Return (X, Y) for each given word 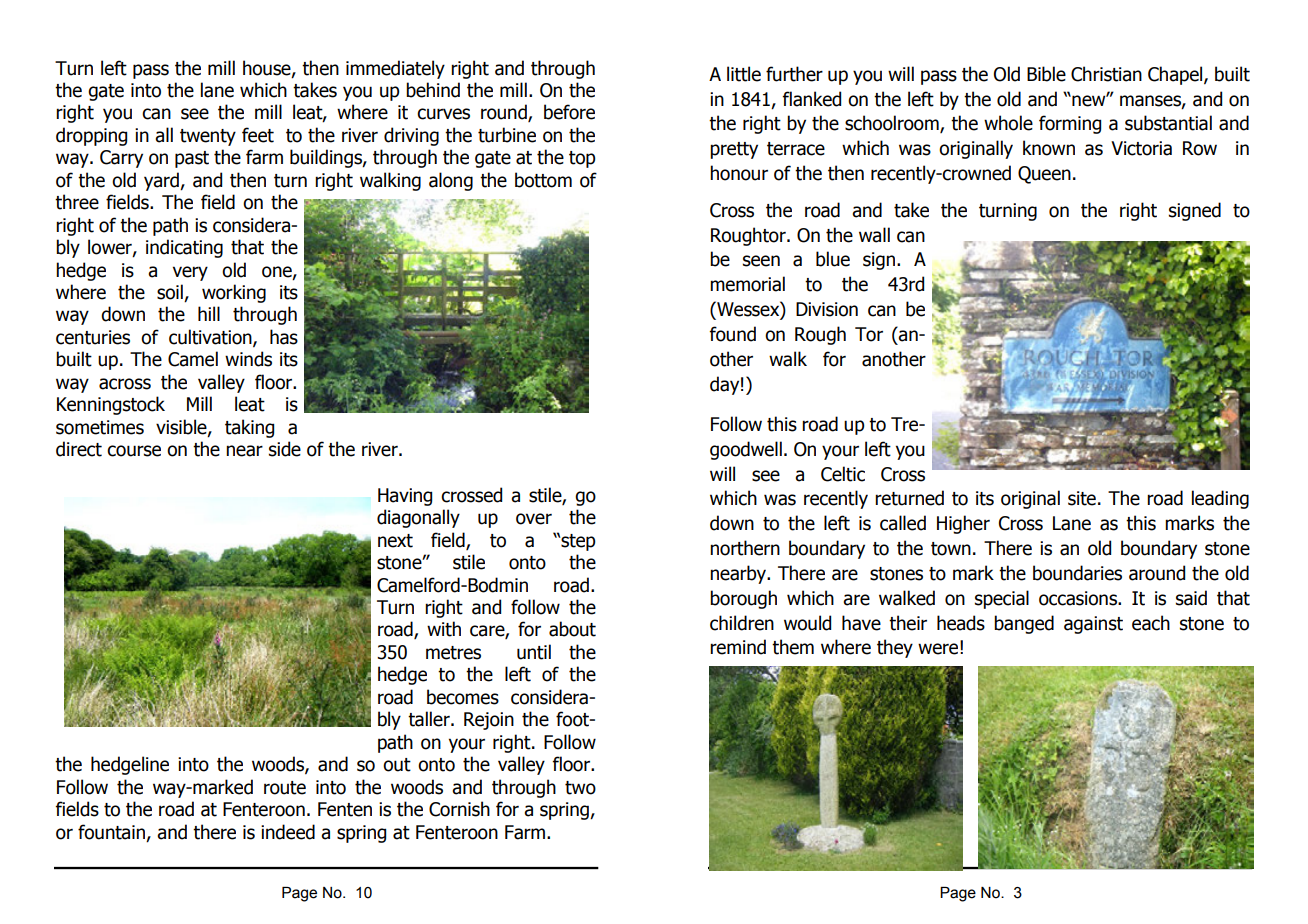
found (733, 334)
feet (258, 135)
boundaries (1077, 573)
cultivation (211, 338)
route (285, 788)
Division (827, 309)
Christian (1106, 74)
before (569, 112)
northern (745, 548)
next (395, 541)
